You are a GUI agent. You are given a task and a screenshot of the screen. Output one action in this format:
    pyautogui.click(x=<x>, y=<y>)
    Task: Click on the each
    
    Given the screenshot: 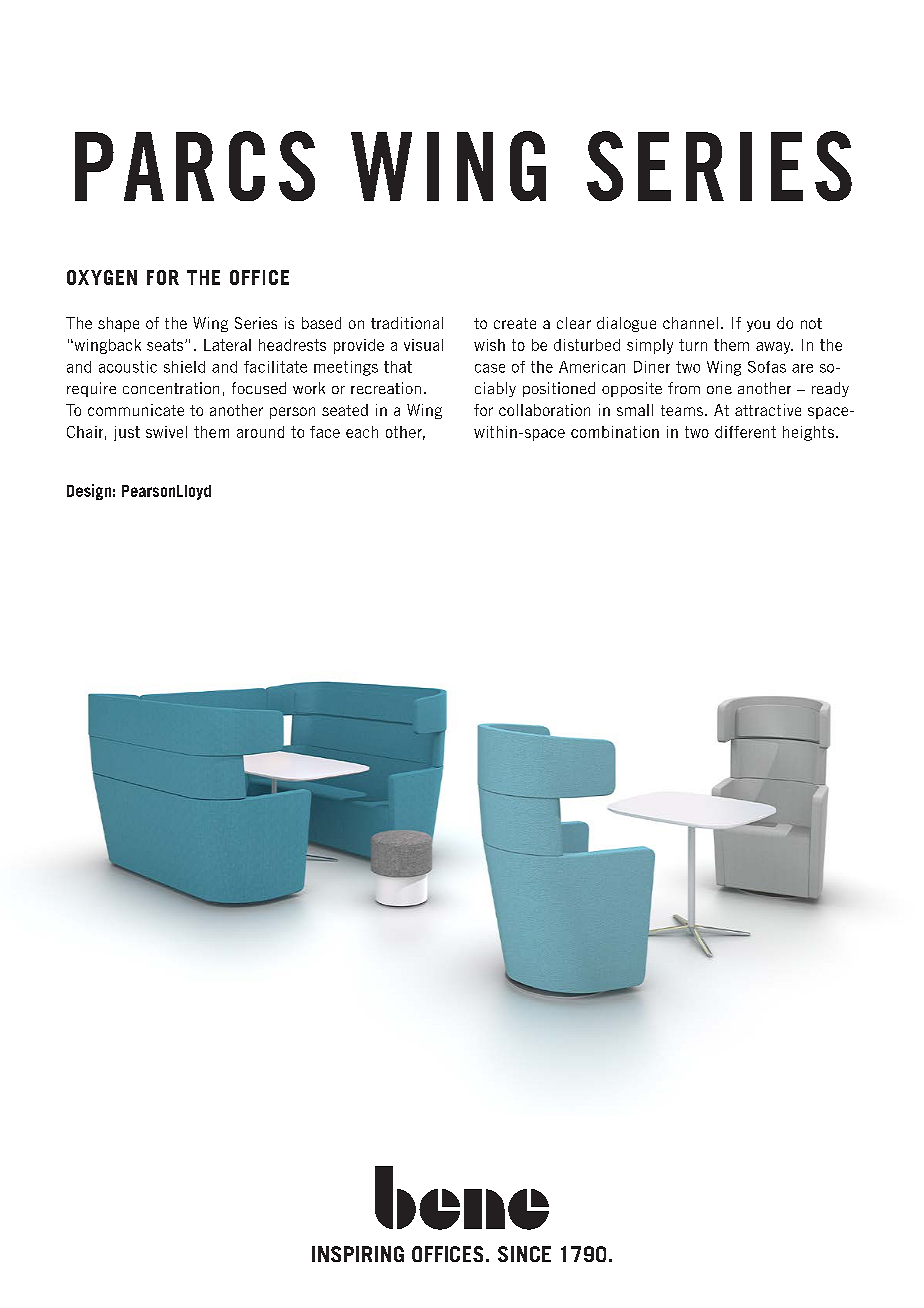 What is the action you would take?
    pyautogui.click(x=362, y=432)
